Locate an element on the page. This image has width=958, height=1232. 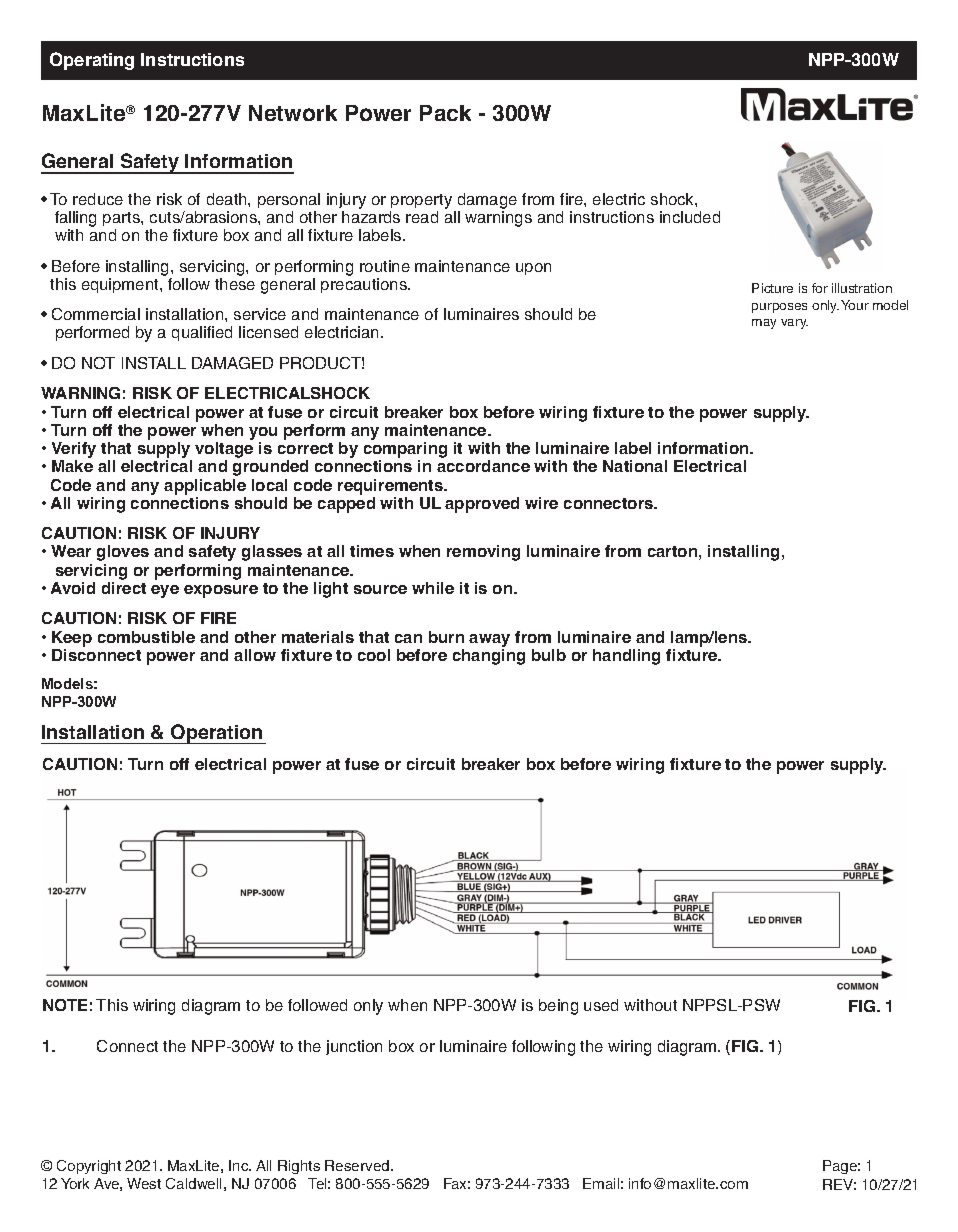
may is located at coordinates (764, 324).
